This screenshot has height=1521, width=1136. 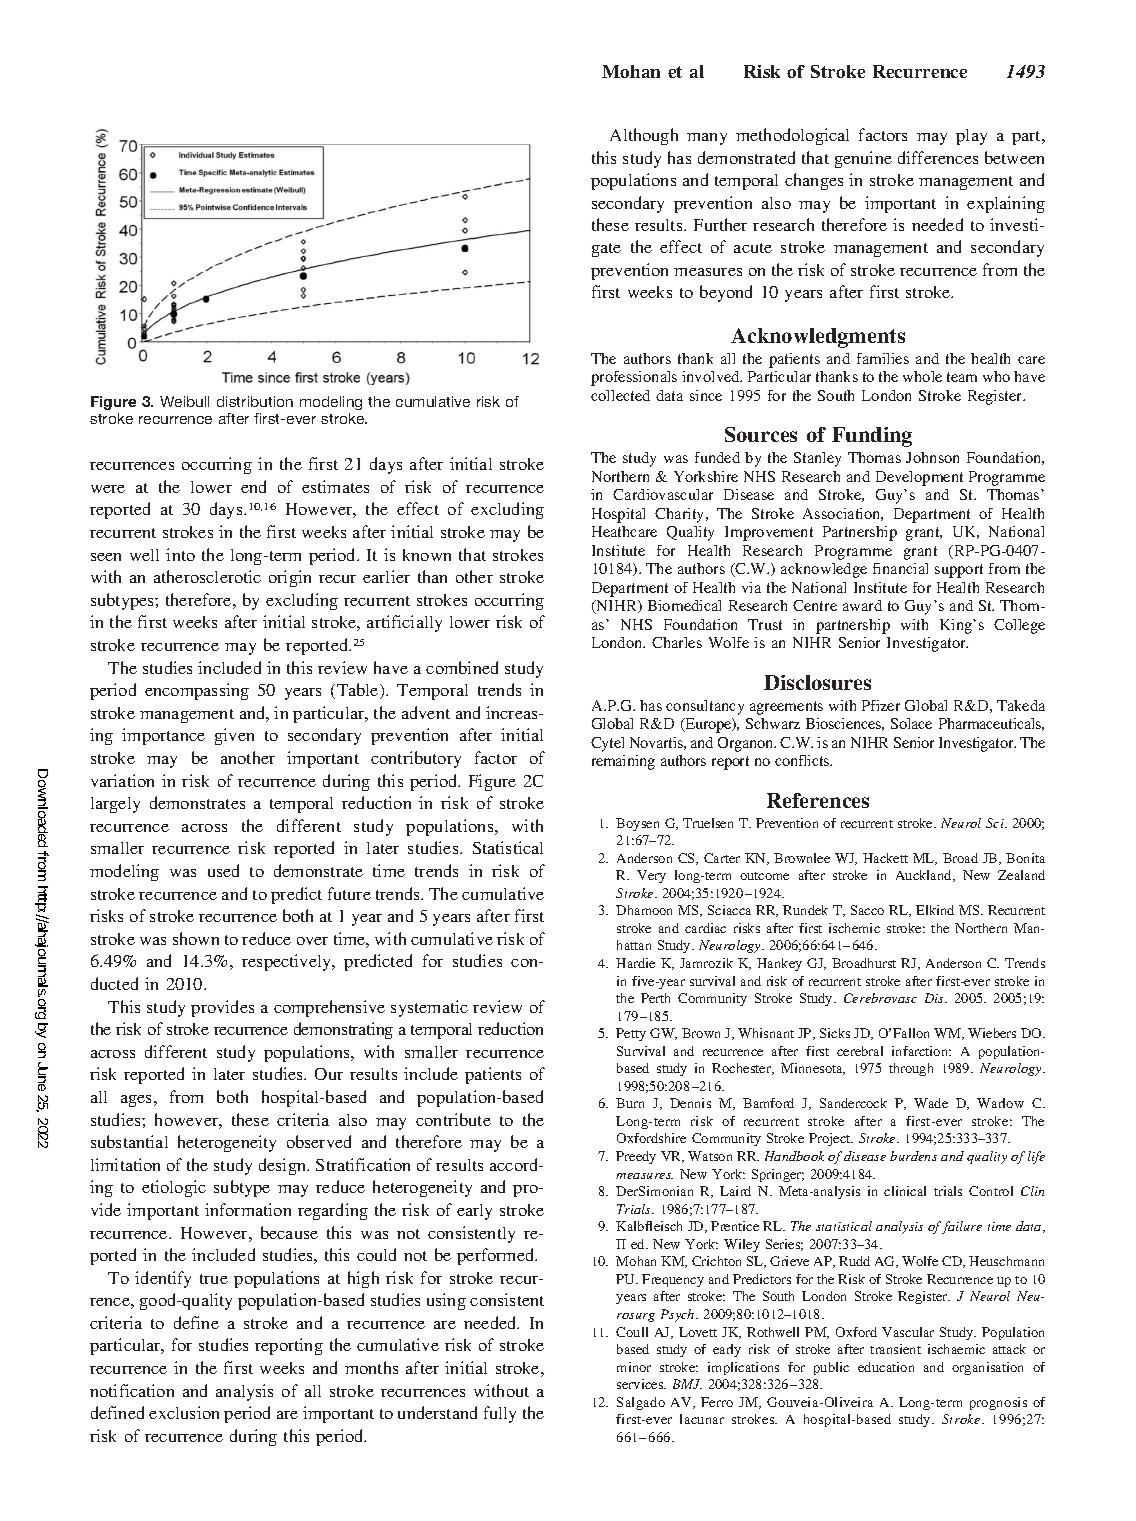 I want to click on Pfizer, so click(x=881, y=705).
